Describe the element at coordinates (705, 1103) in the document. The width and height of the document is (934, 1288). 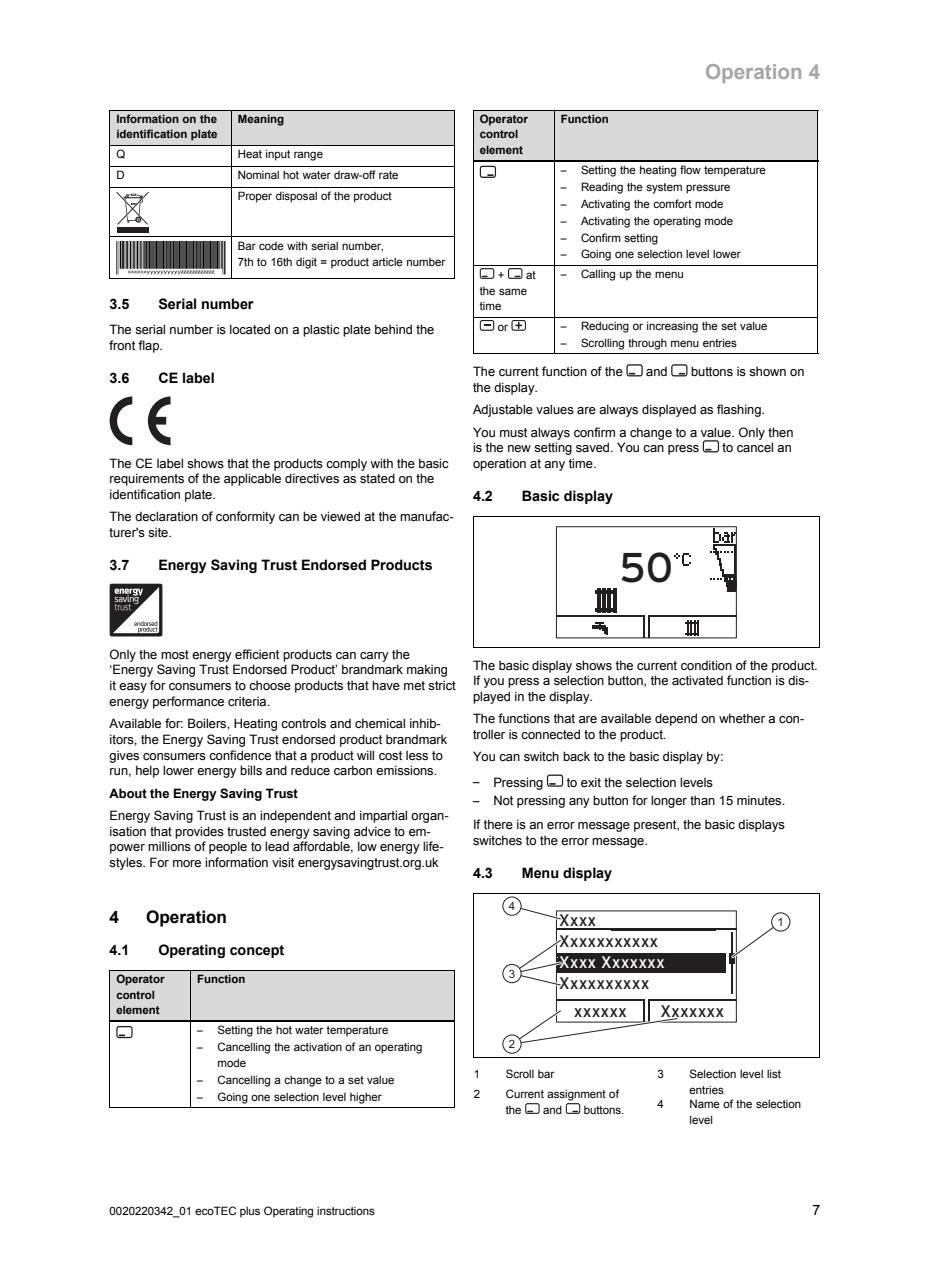
I see `Name` at that location.
